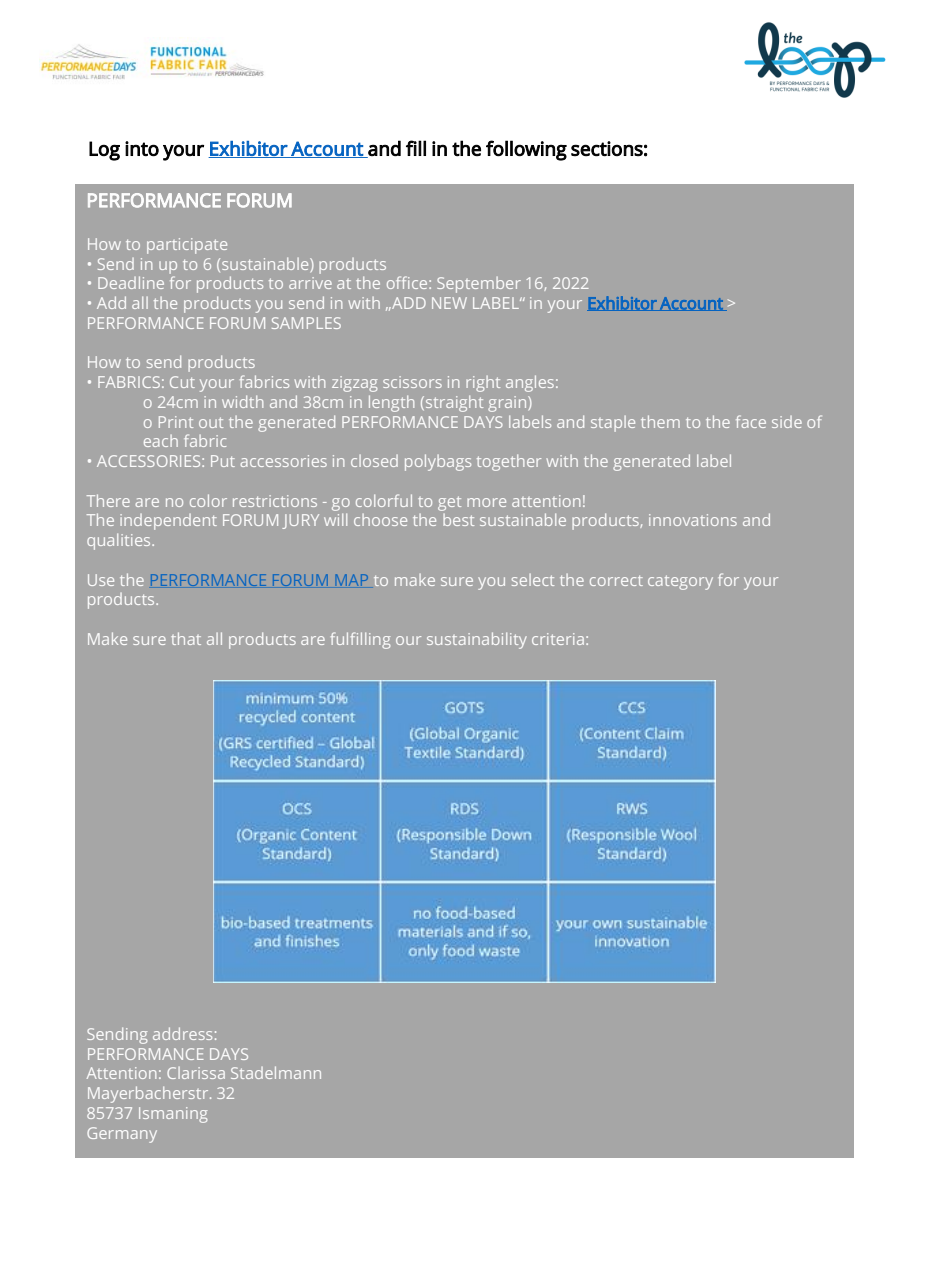 The image size is (932, 1288). I want to click on category, so click(680, 582).
